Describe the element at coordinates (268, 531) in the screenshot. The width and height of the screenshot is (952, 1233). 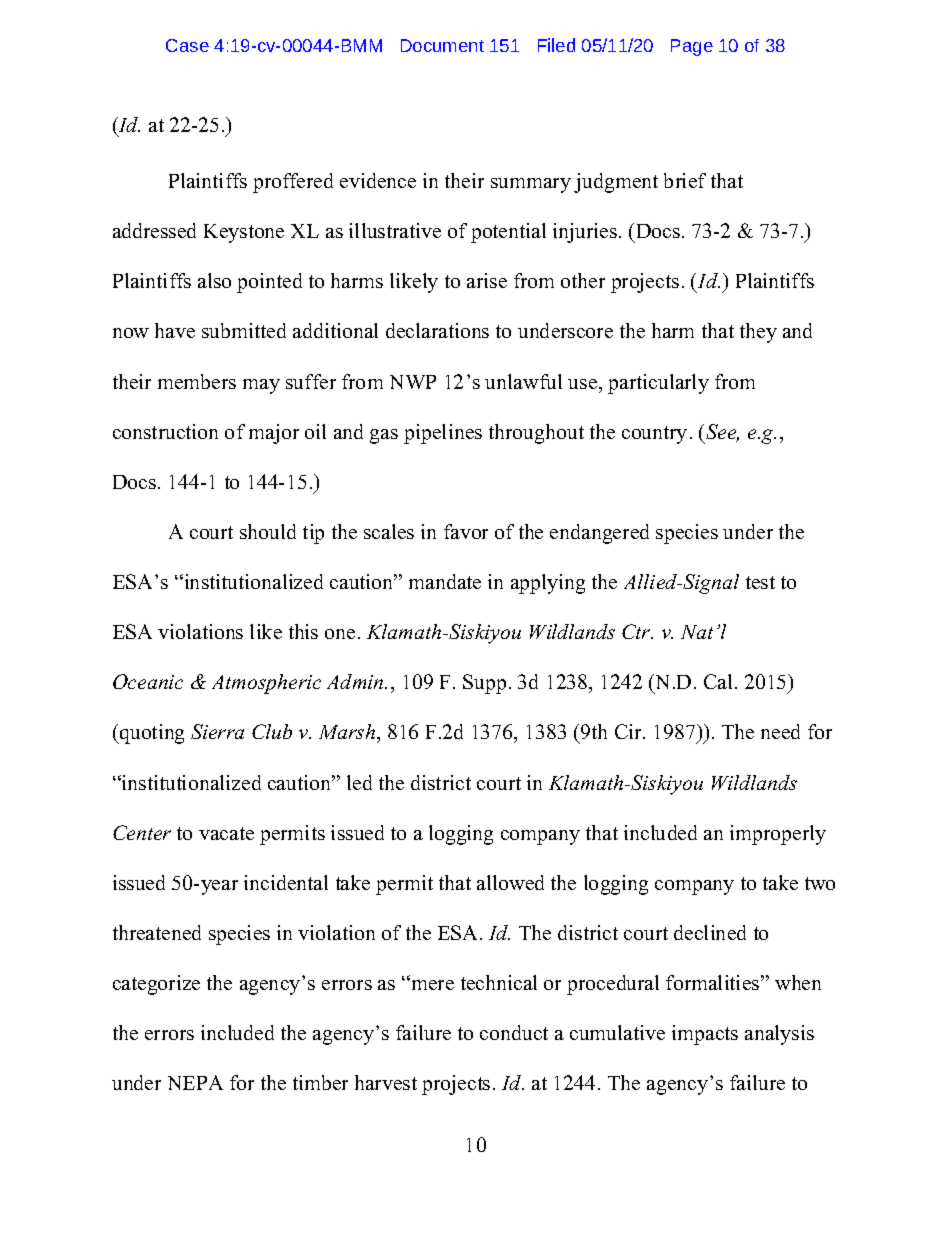
I see `should` at that location.
